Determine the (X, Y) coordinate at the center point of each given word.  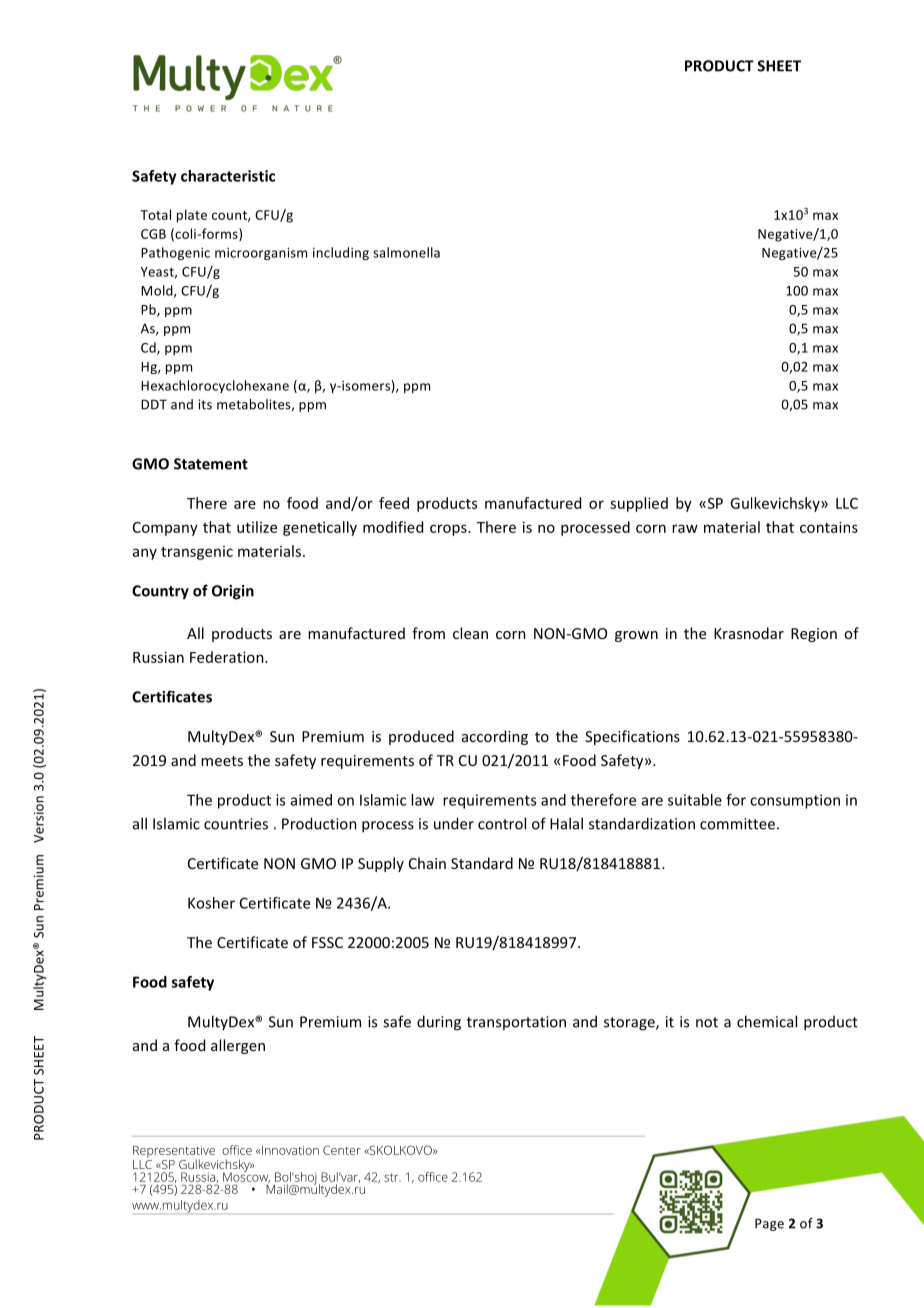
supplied (639, 504)
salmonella (406, 252)
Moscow (246, 1176)
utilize (257, 527)
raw (685, 528)
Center (342, 1150)
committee (737, 824)
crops (449, 530)
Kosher (211, 903)
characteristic (228, 176)
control (502, 823)
